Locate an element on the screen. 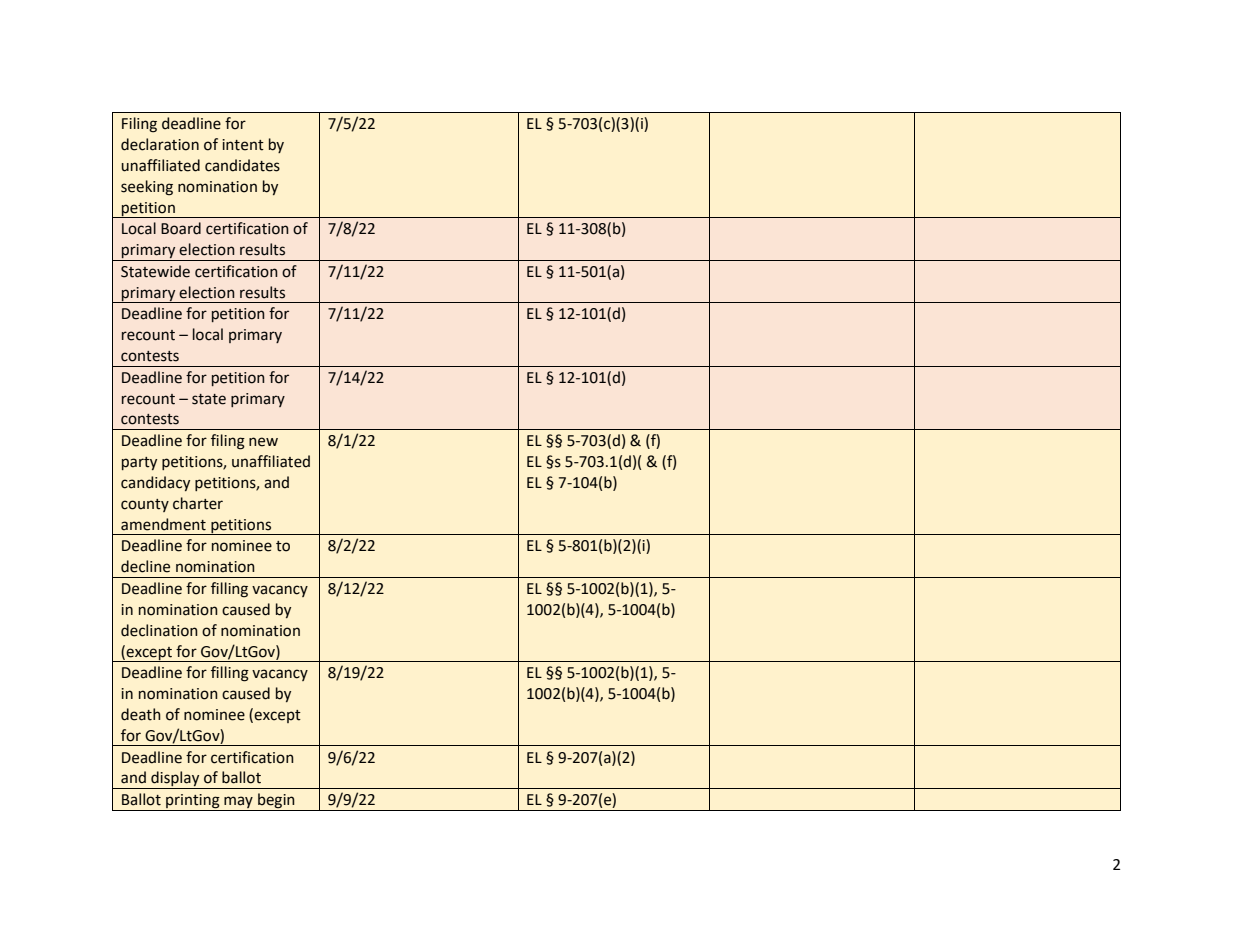 The image size is (1233, 952). candidates is located at coordinates (242, 165).
